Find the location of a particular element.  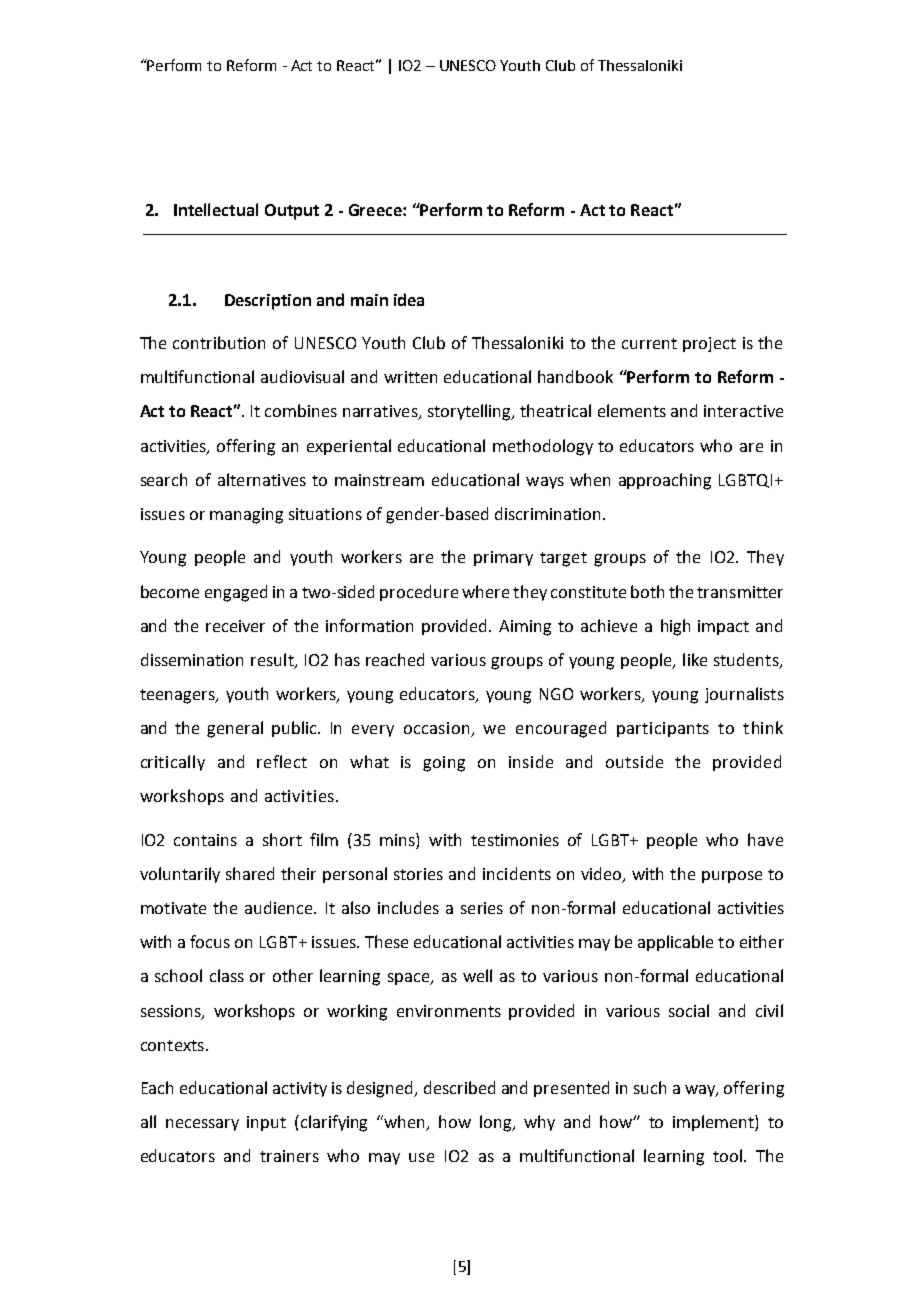

result is located at coordinates (273, 660).
